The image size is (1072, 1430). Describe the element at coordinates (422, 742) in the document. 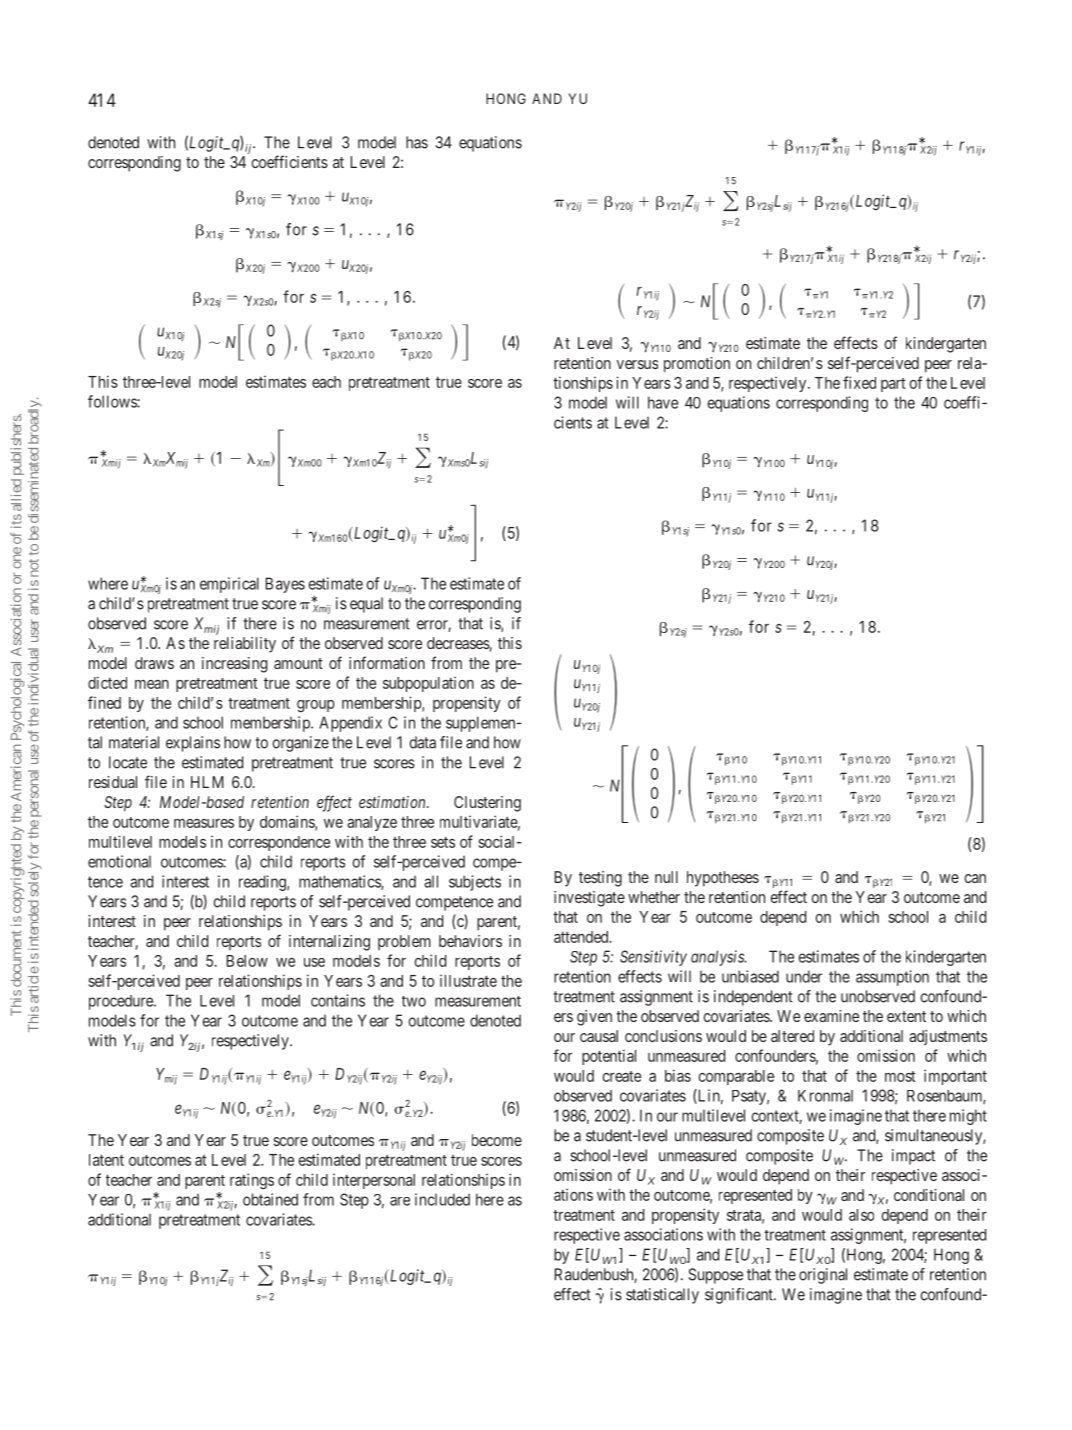

I see `data` at that location.
